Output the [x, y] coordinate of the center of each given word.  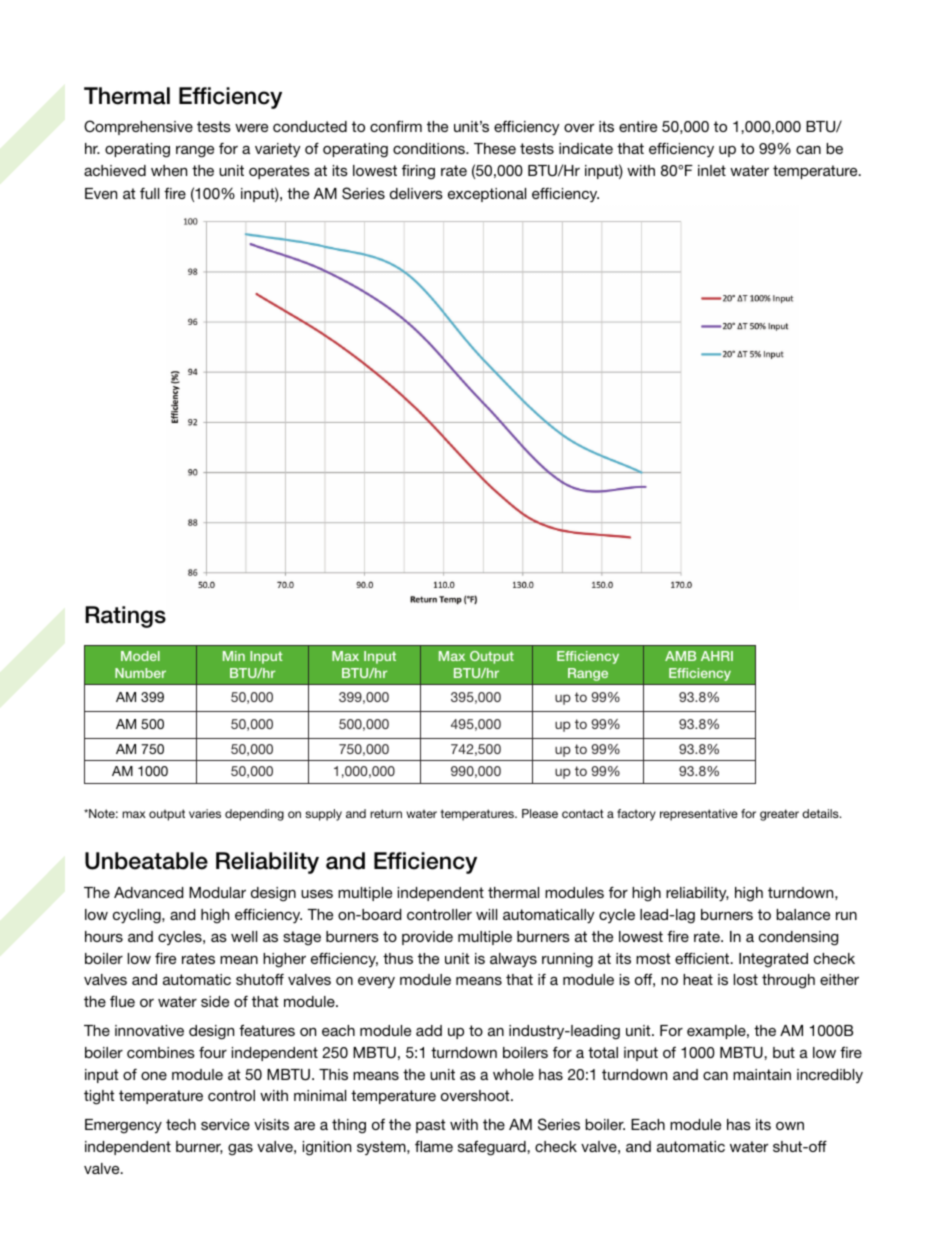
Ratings [125, 617]
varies [205, 813]
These [495, 148]
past [430, 1126]
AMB [680, 656]
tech [181, 1124]
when [169, 170]
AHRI [717, 656]
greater [779, 815]
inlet [712, 170]
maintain [762, 1074]
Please [540, 813]
